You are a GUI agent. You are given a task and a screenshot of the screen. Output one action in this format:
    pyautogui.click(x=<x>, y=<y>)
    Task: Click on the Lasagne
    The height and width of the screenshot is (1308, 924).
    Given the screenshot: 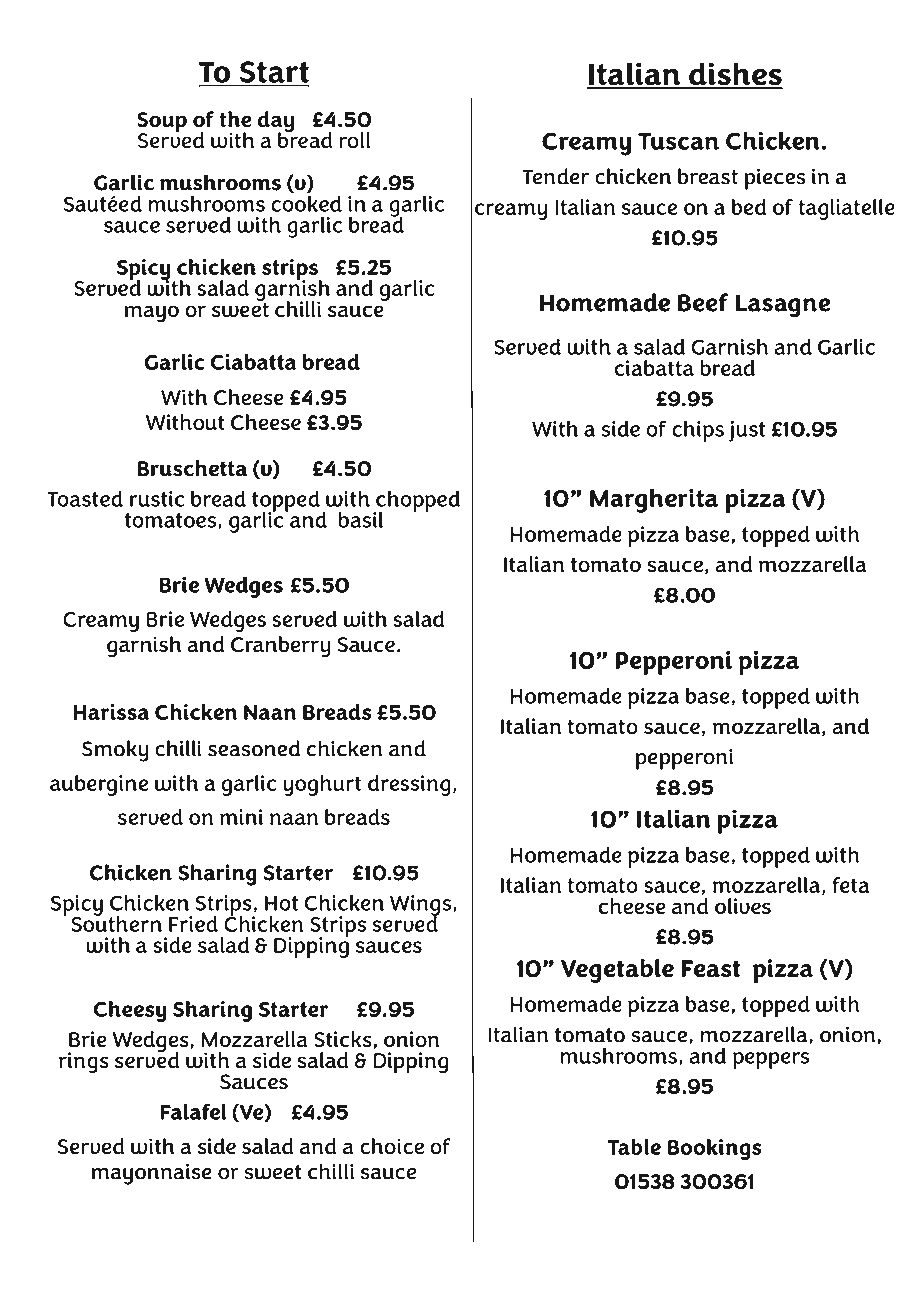 What is the action you would take?
    pyautogui.click(x=783, y=306)
